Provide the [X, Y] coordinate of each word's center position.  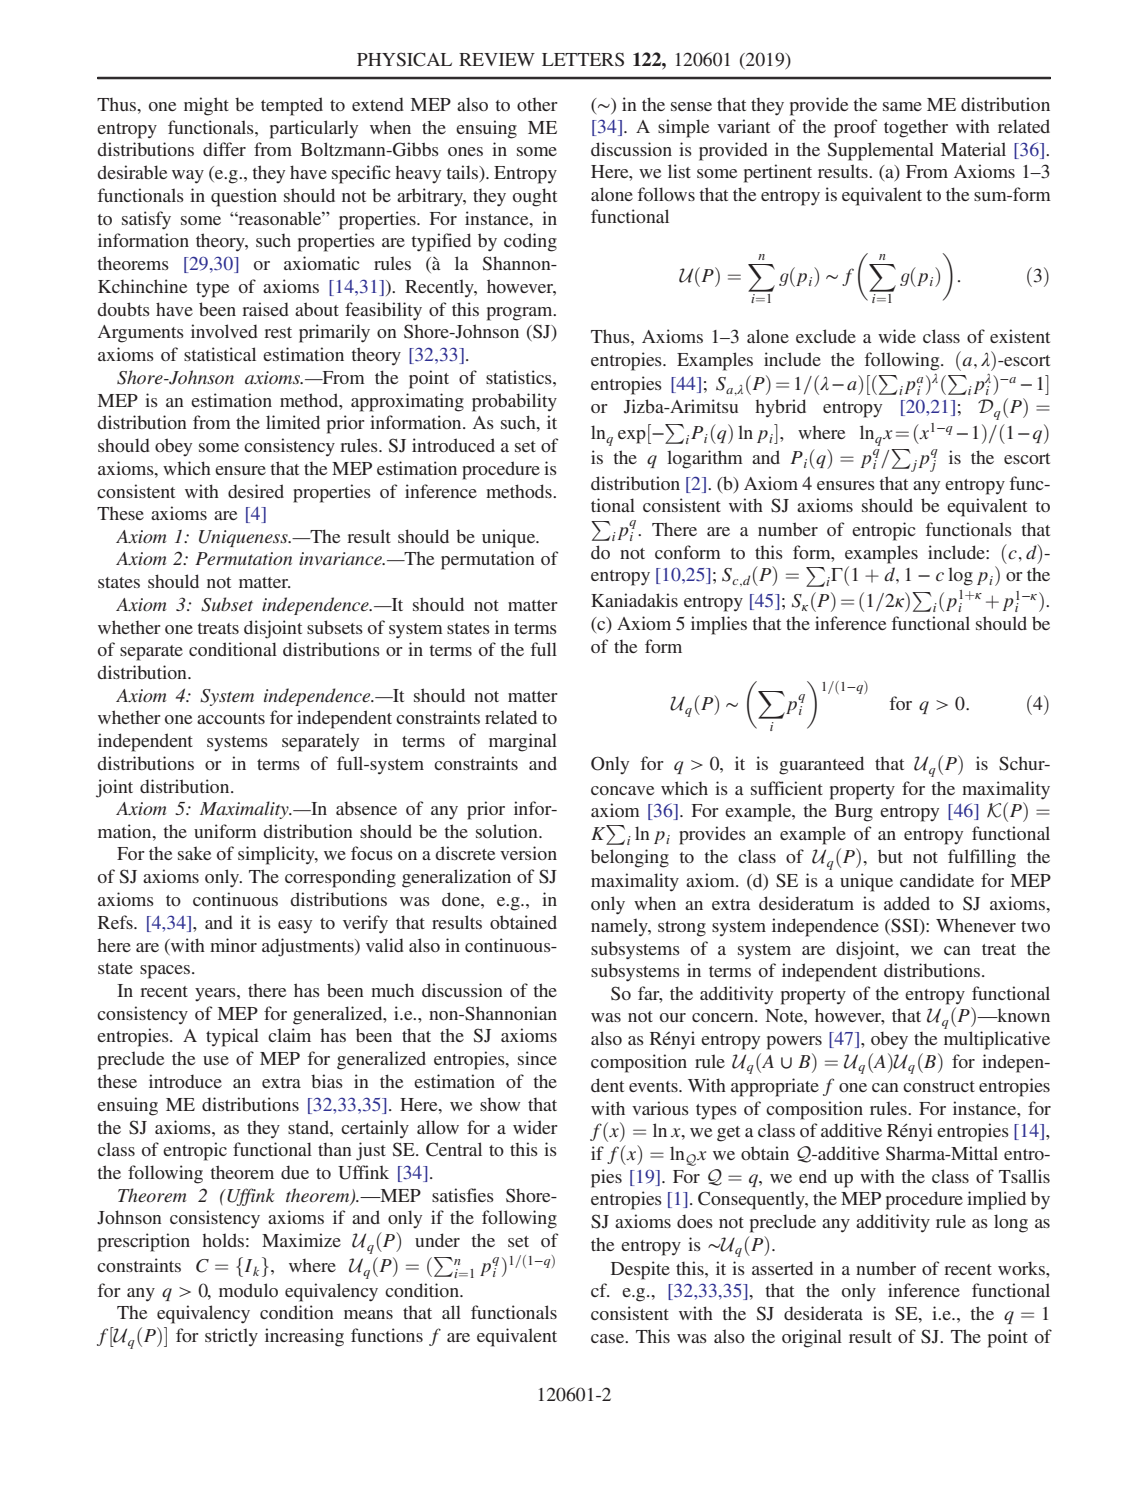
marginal [523, 742]
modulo [248, 1290]
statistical [220, 354]
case [609, 1338]
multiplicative [997, 1040]
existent [1020, 336]
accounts [231, 718]
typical [232, 1037]
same [902, 106]
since [537, 1058]
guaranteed [821, 765]
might [206, 106]
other [537, 104]
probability [514, 402]
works [1022, 1268]
